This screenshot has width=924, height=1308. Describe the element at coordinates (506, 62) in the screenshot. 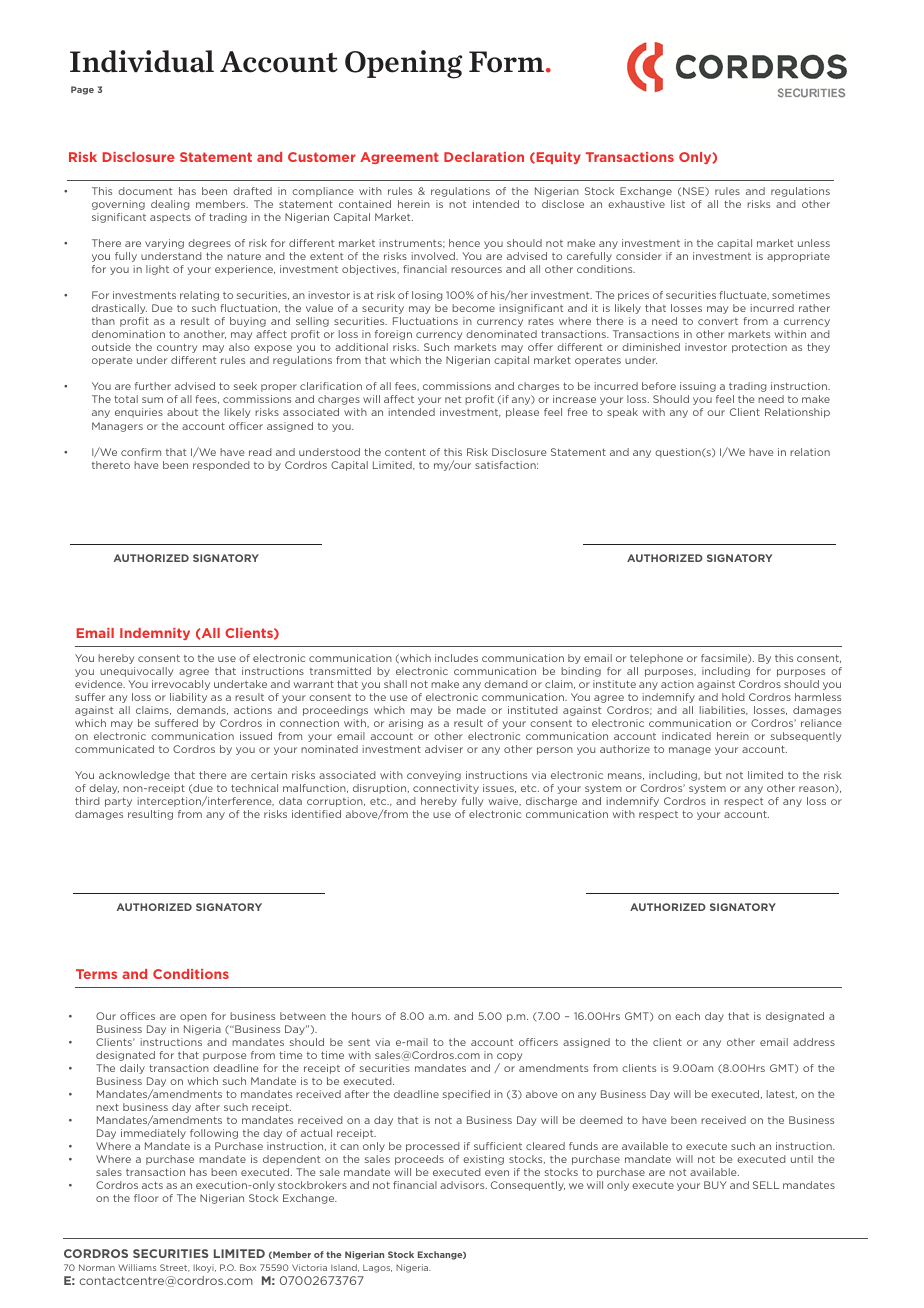

I see `Form` at that location.
